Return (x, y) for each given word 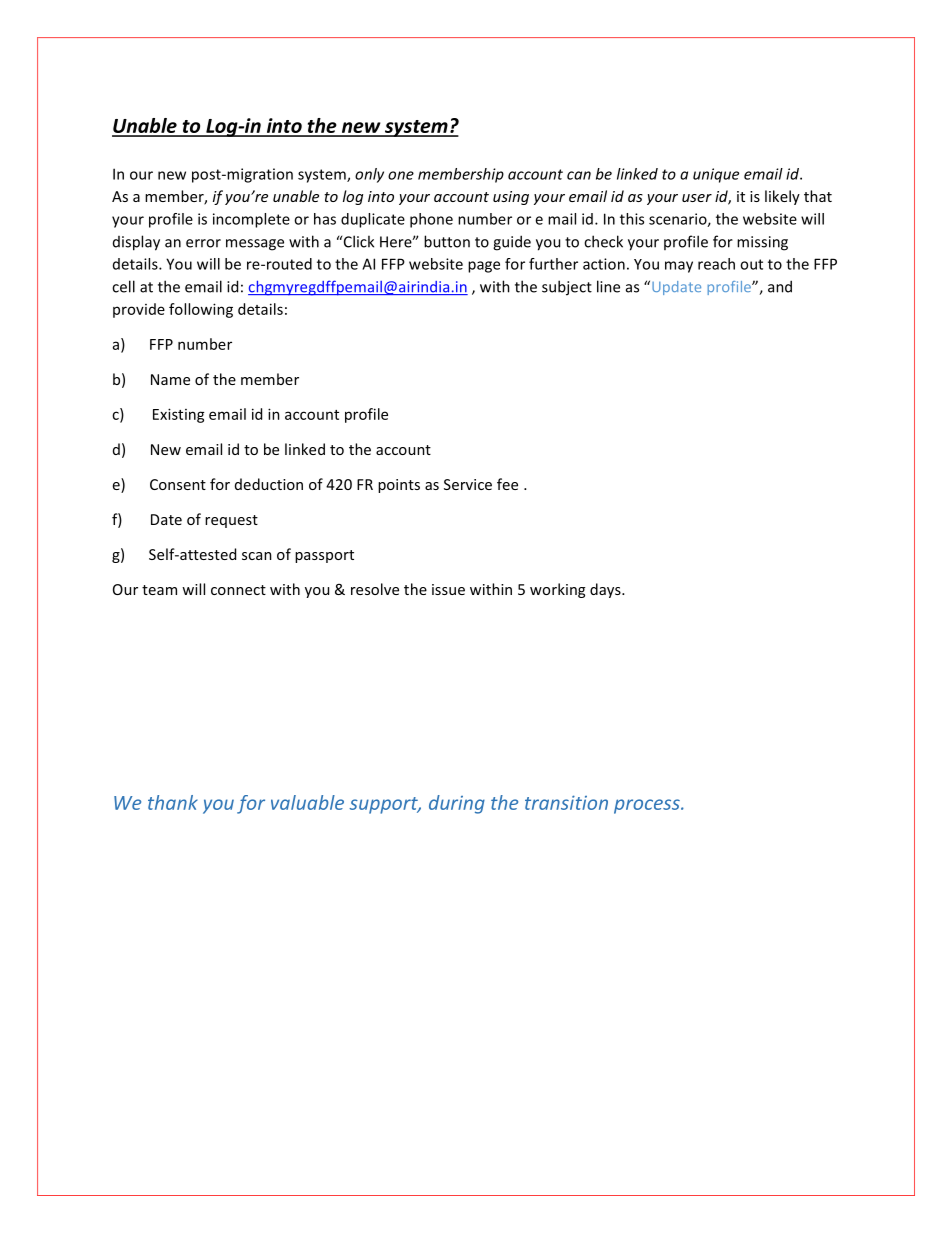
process (648, 806)
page (484, 267)
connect (238, 590)
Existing (179, 415)
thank (173, 802)
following (201, 310)
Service (468, 484)
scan (257, 556)
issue (448, 589)
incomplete (251, 220)
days (606, 590)
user (697, 198)
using (511, 198)
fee (507, 484)
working (557, 590)
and (780, 286)
